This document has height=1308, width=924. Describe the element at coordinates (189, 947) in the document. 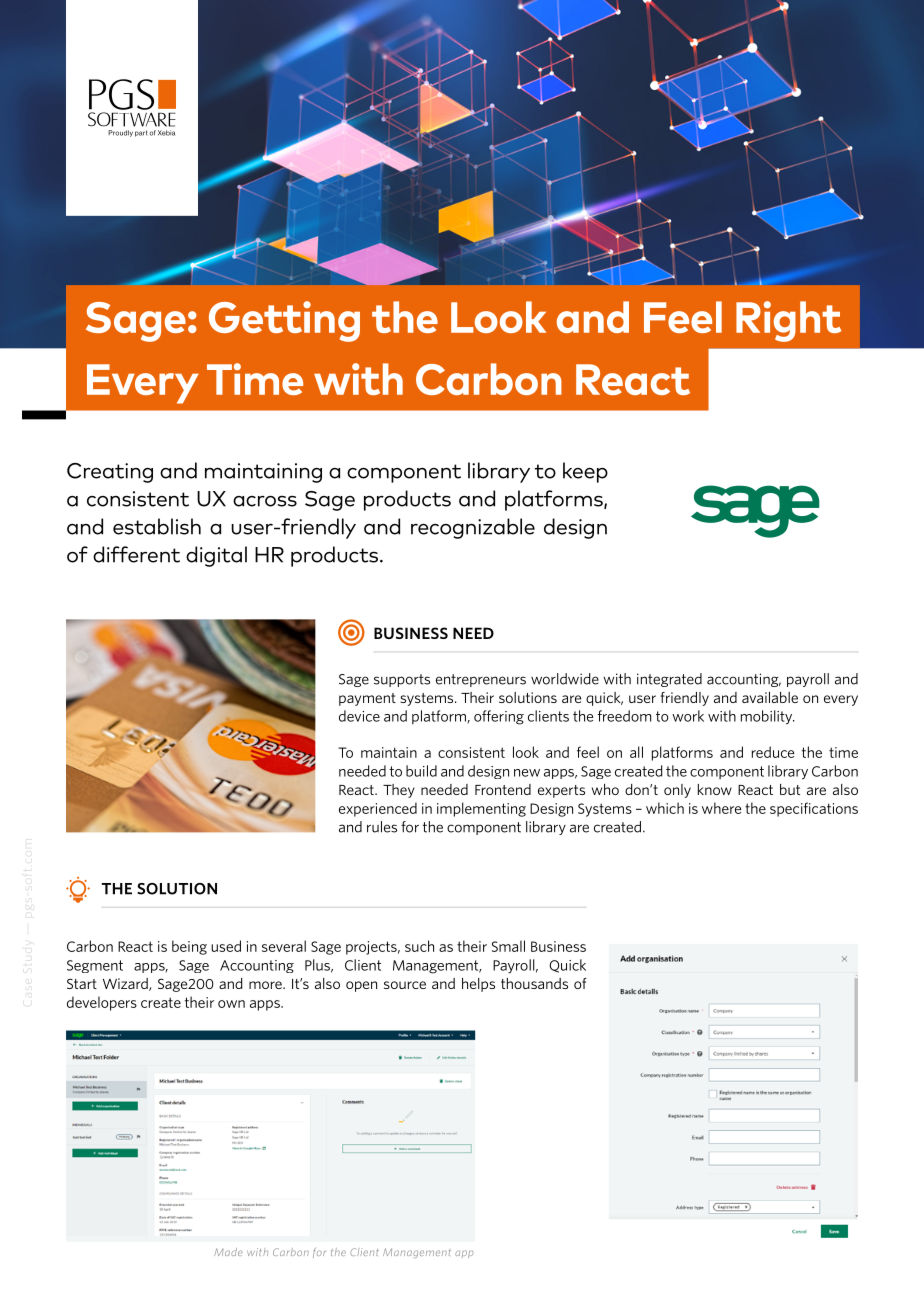

I see `being` at that location.
